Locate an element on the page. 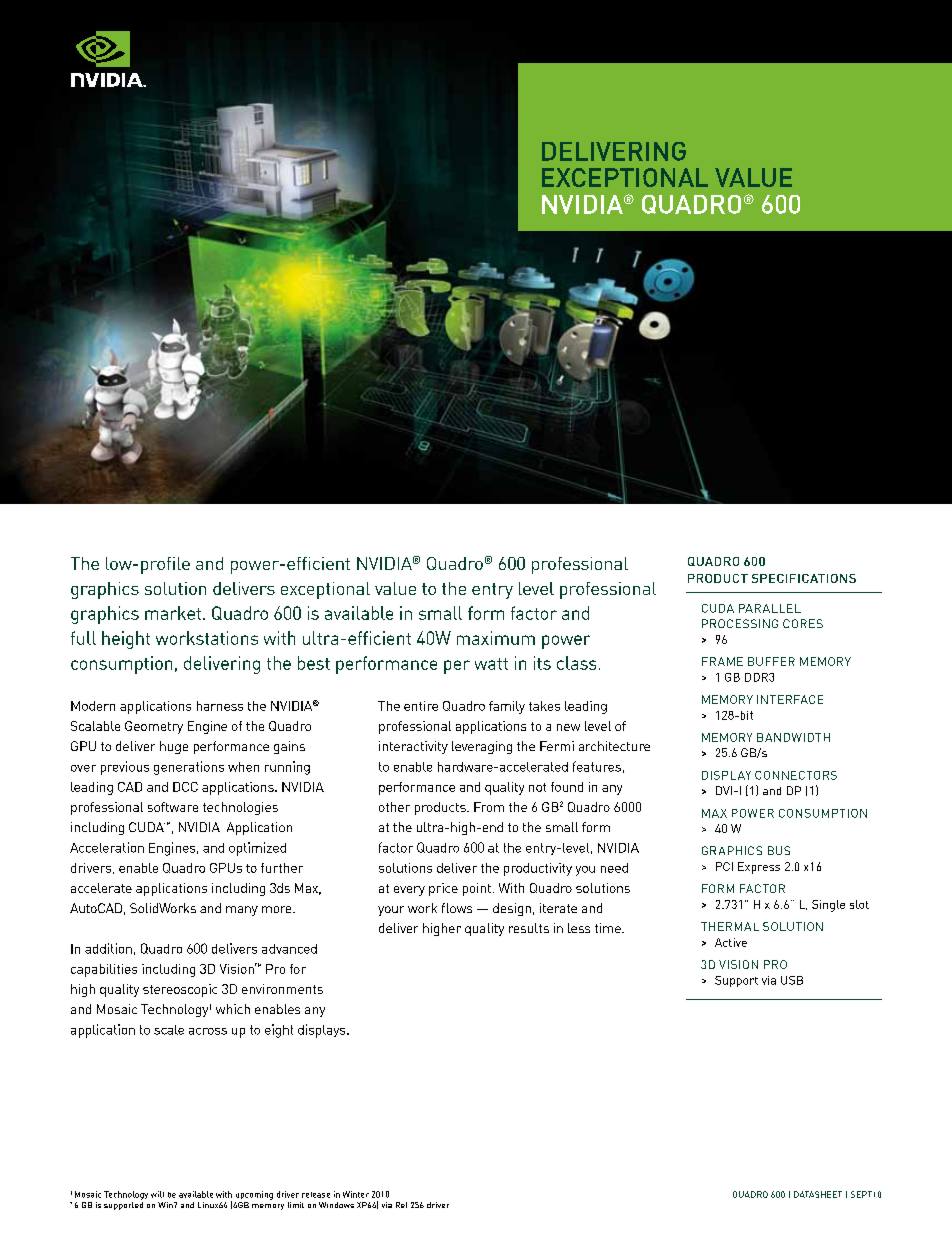  USB is located at coordinates (792, 980).
